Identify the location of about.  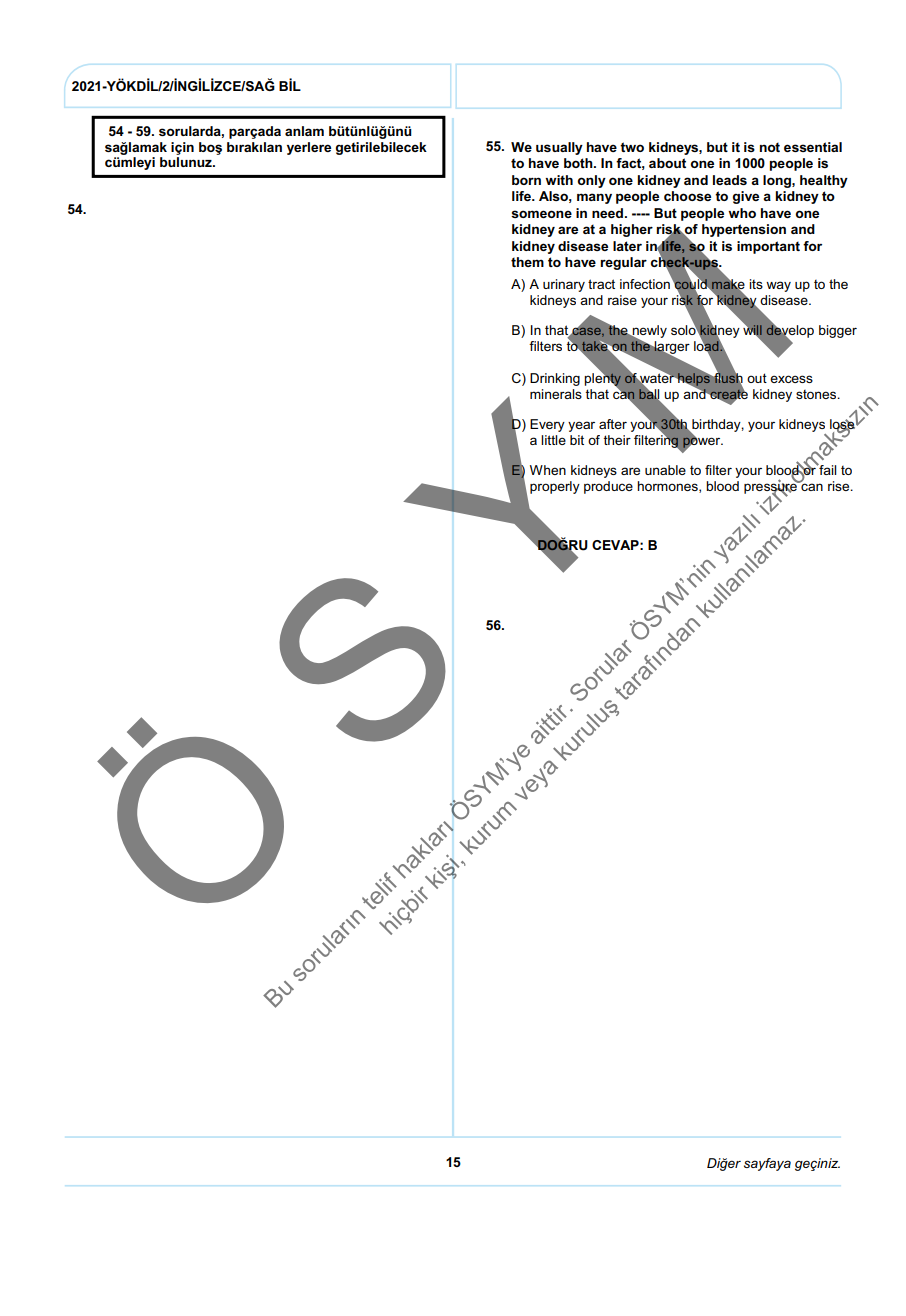
(667, 163).
